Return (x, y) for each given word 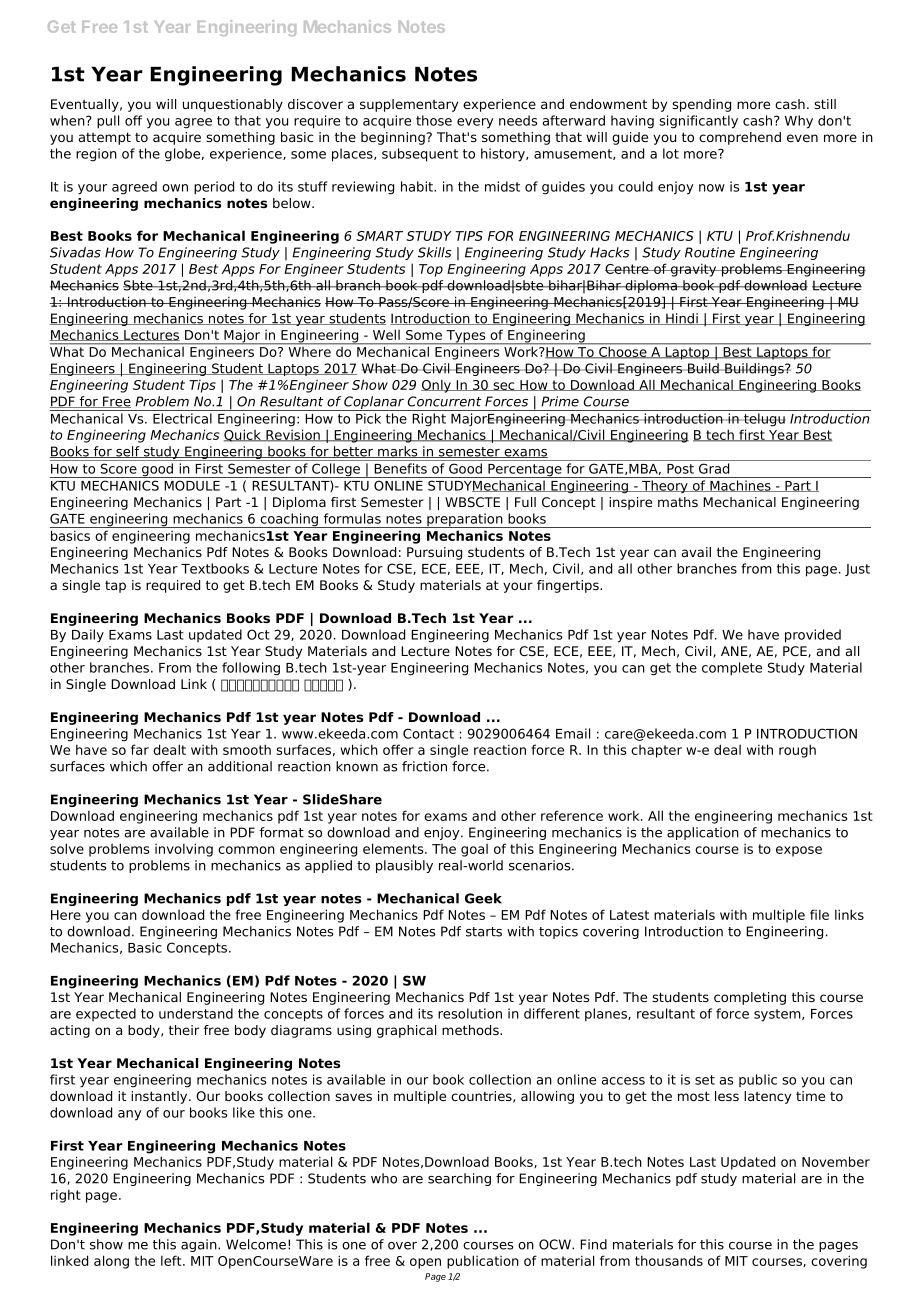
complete (732, 669)
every (475, 123)
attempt (105, 138)
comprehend (740, 138)
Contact (428, 733)
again (200, 1245)
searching (459, 1179)
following (251, 669)
